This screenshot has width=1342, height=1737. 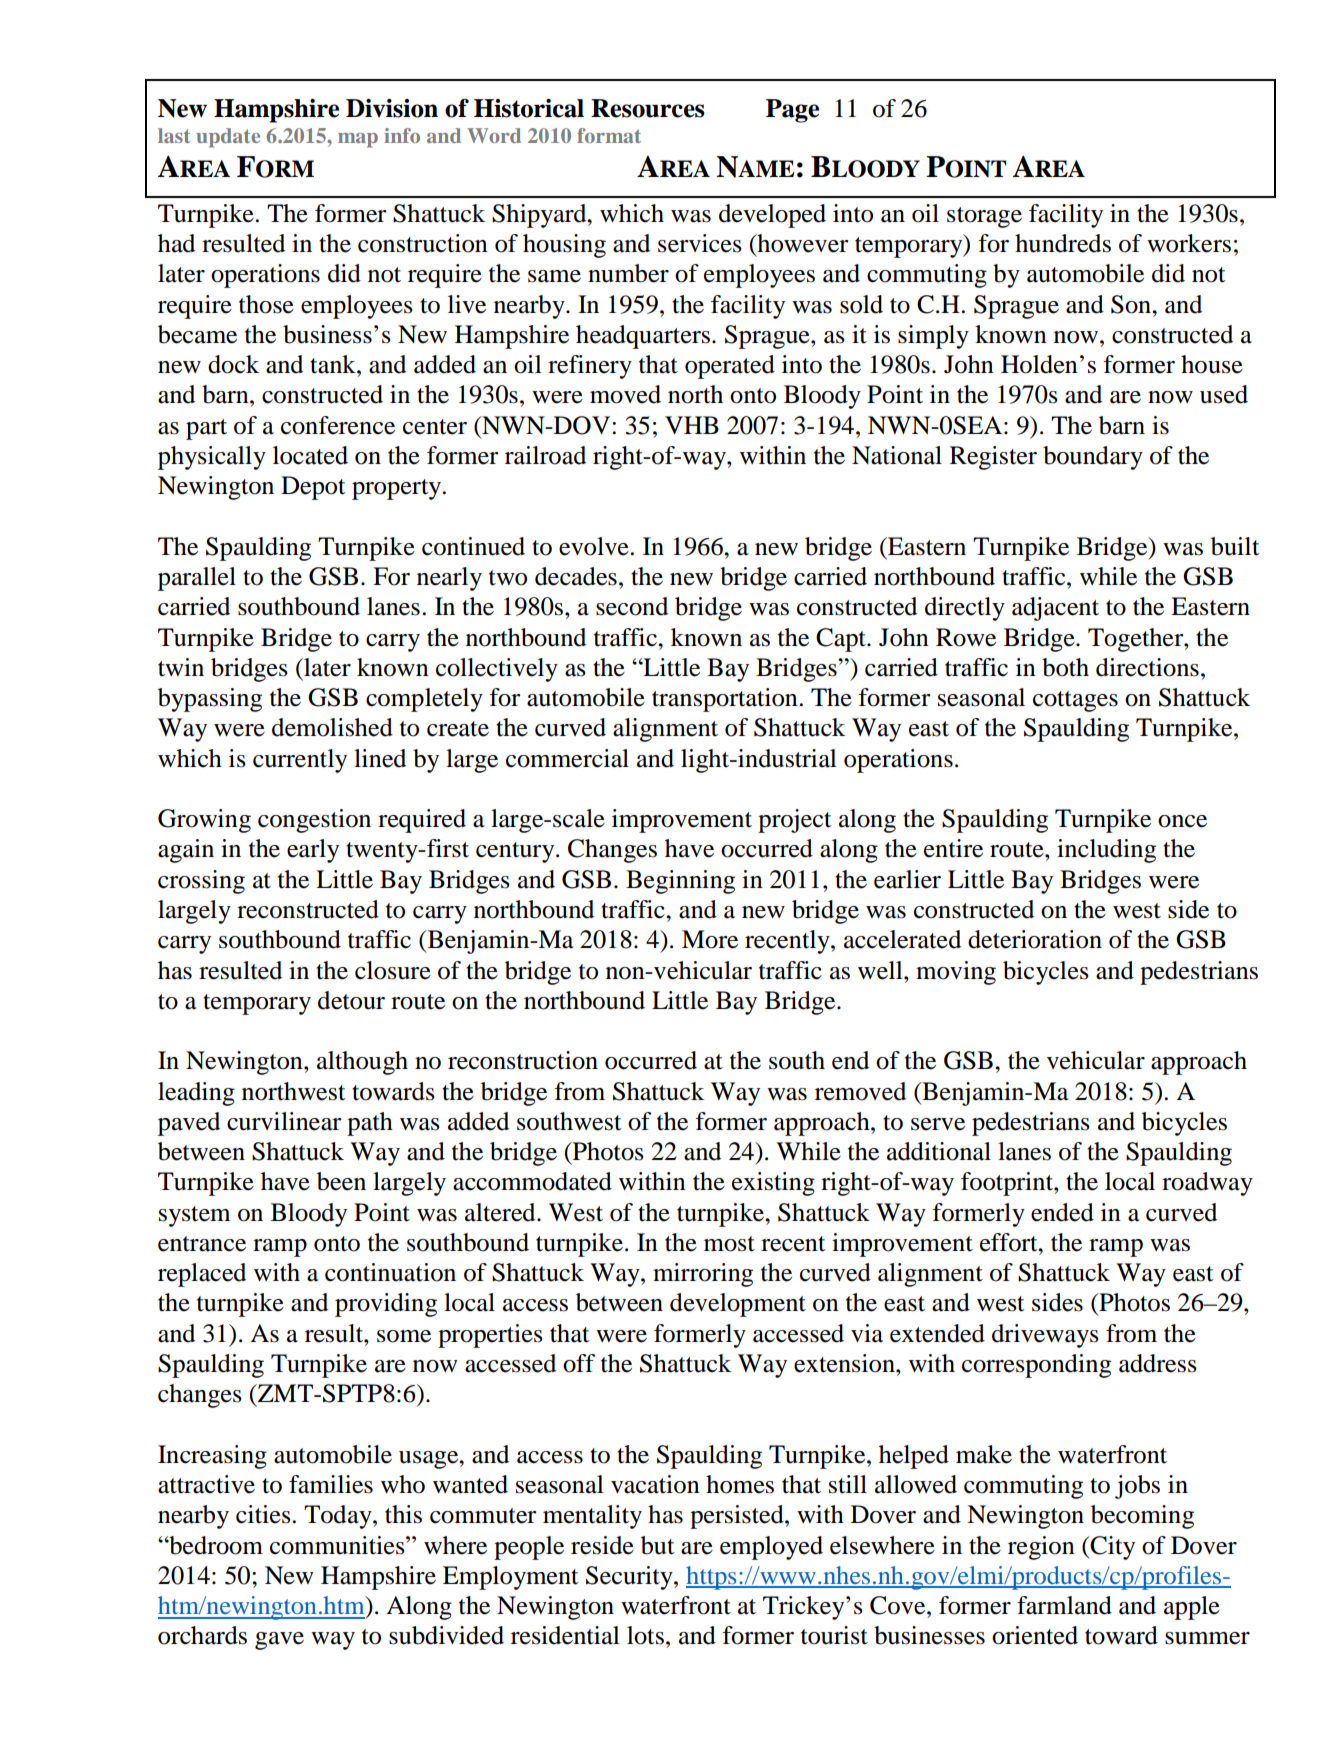 What do you see at coordinates (680, 882) in the screenshot?
I see `Beginning` at bounding box center [680, 882].
